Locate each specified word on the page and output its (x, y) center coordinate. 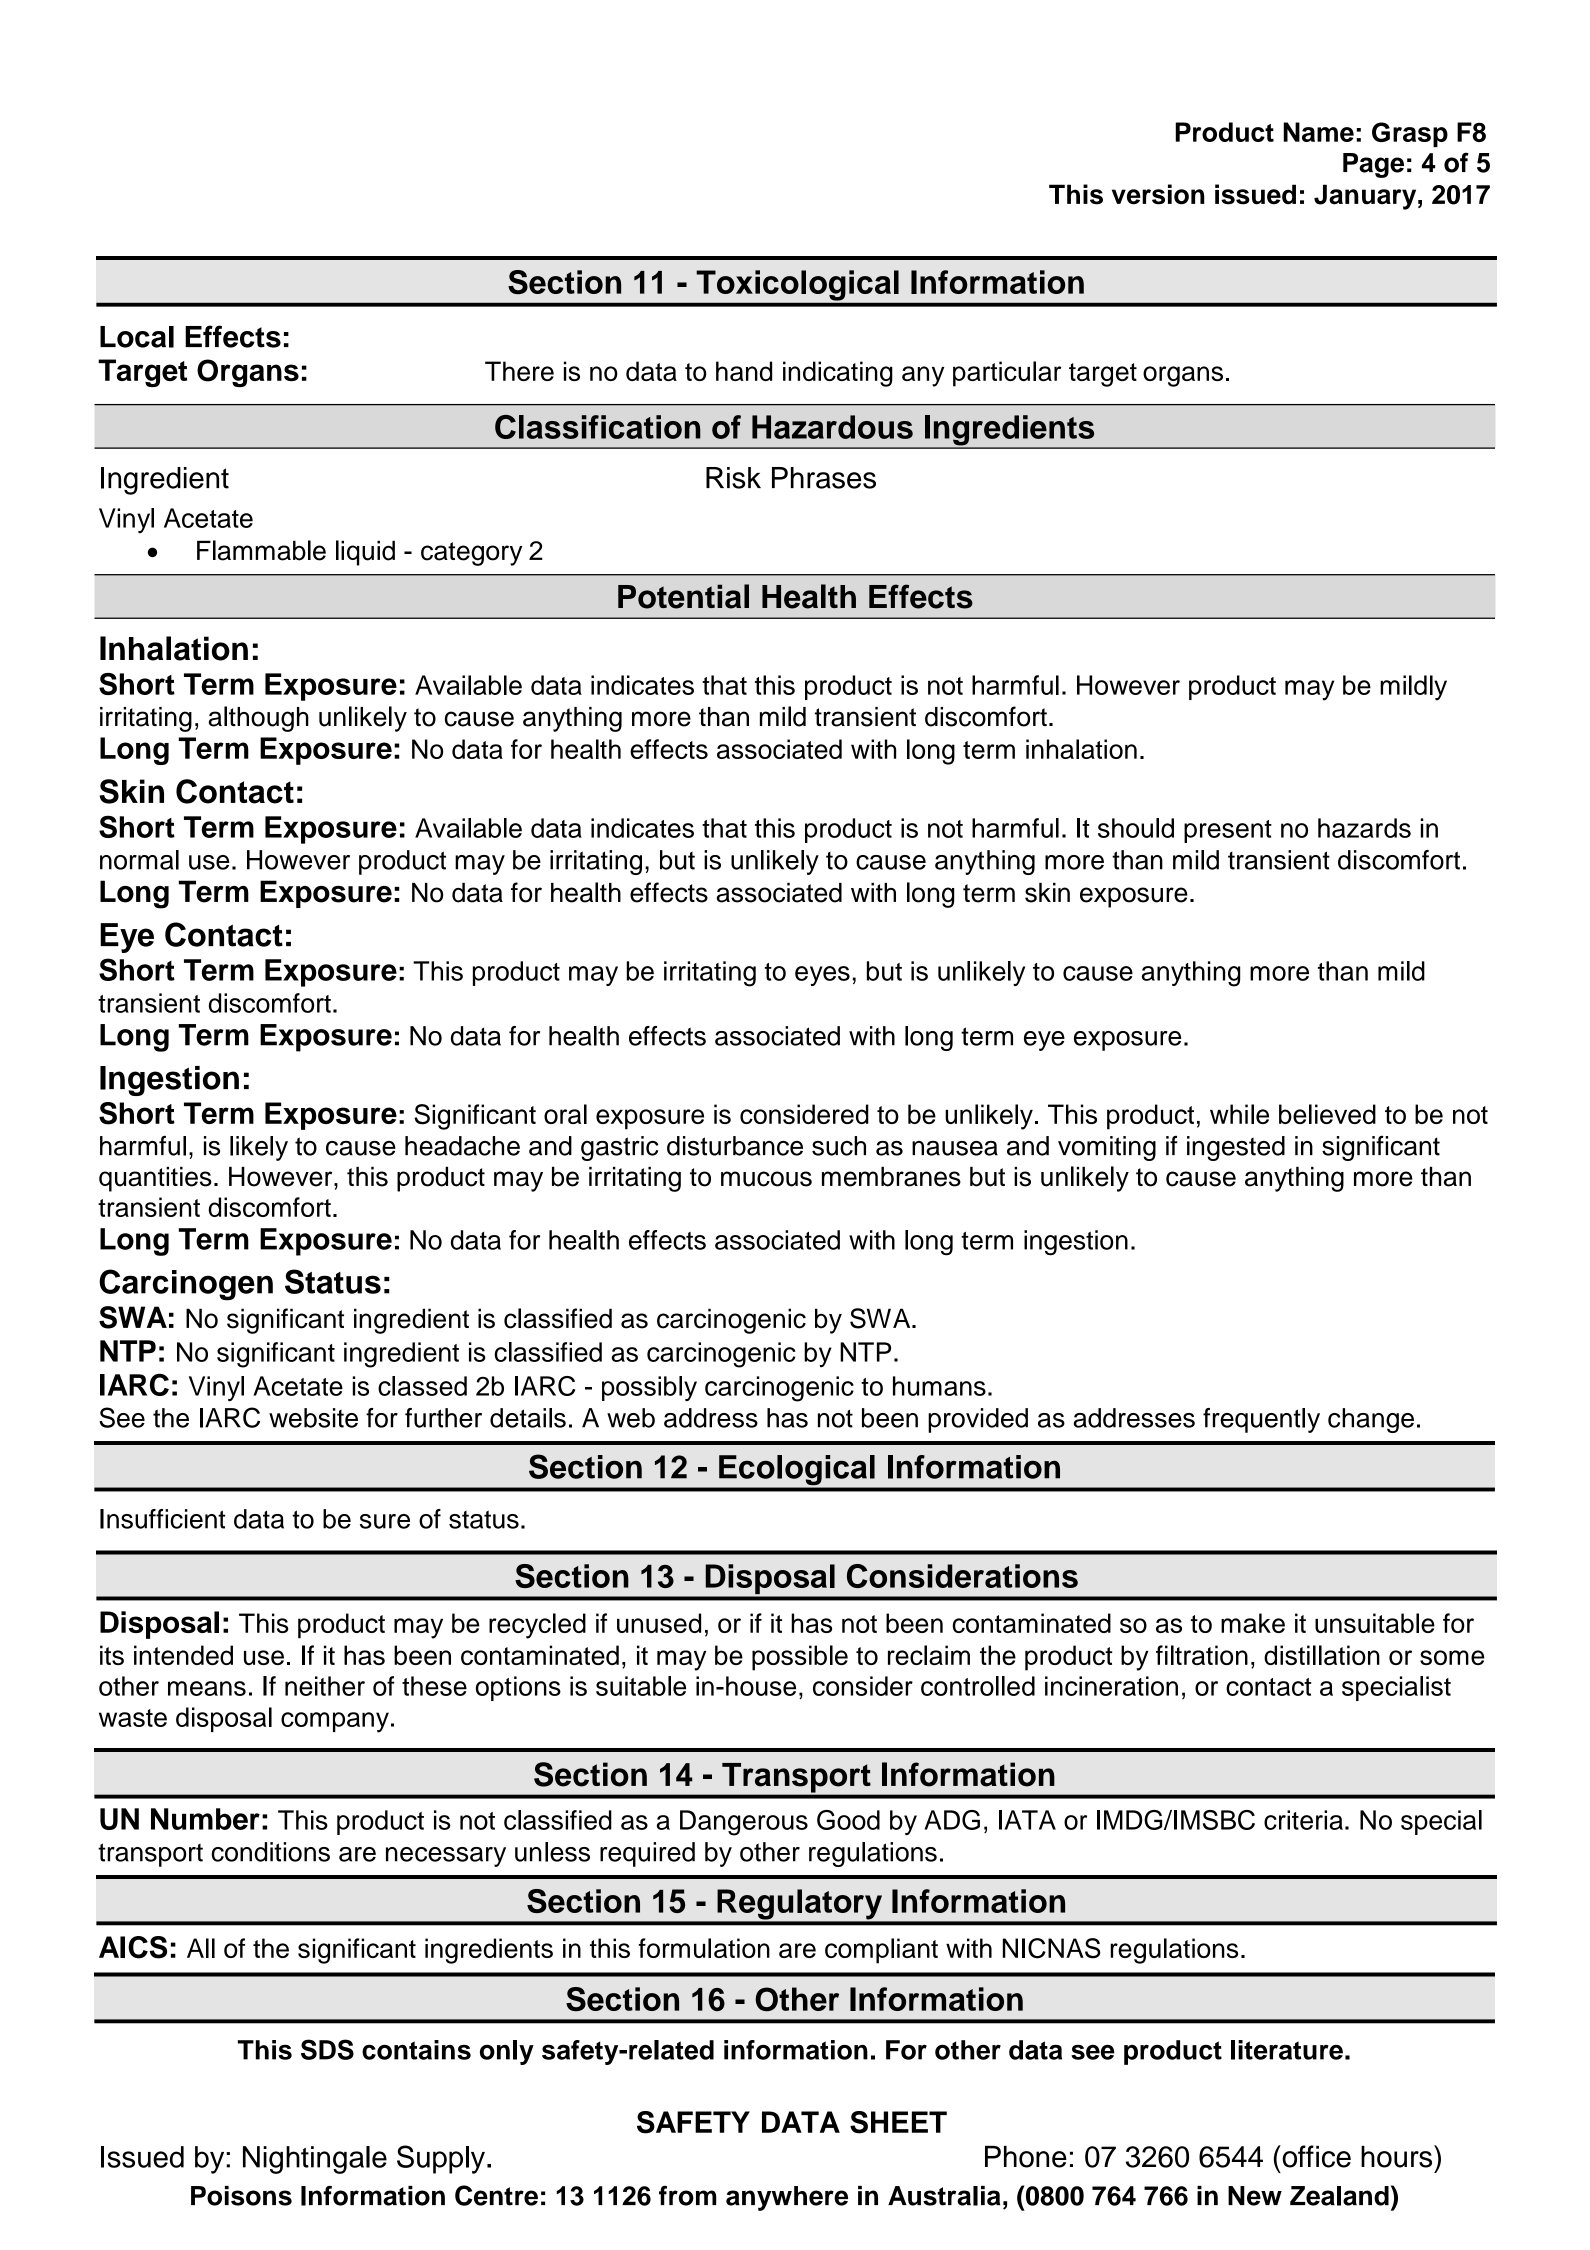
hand (744, 371)
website (313, 1418)
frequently (1261, 1420)
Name (1318, 132)
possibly (649, 1388)
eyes (822, 976)
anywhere (787, 2198)
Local (137, 337)
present (1228, 831)
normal (139, 860)
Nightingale (315, 2160)
